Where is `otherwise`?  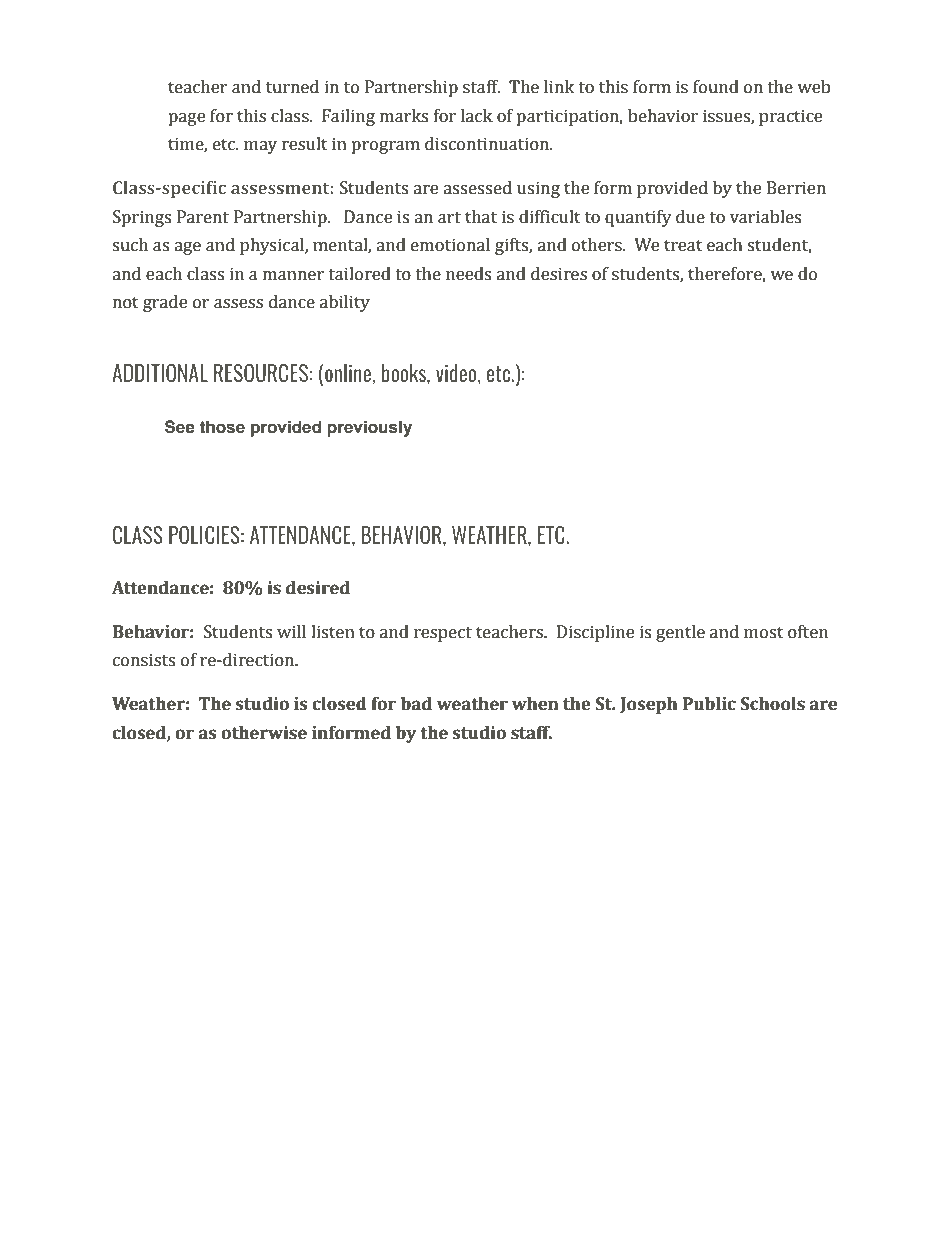
otherwise is located at coordinates (264, 733).
